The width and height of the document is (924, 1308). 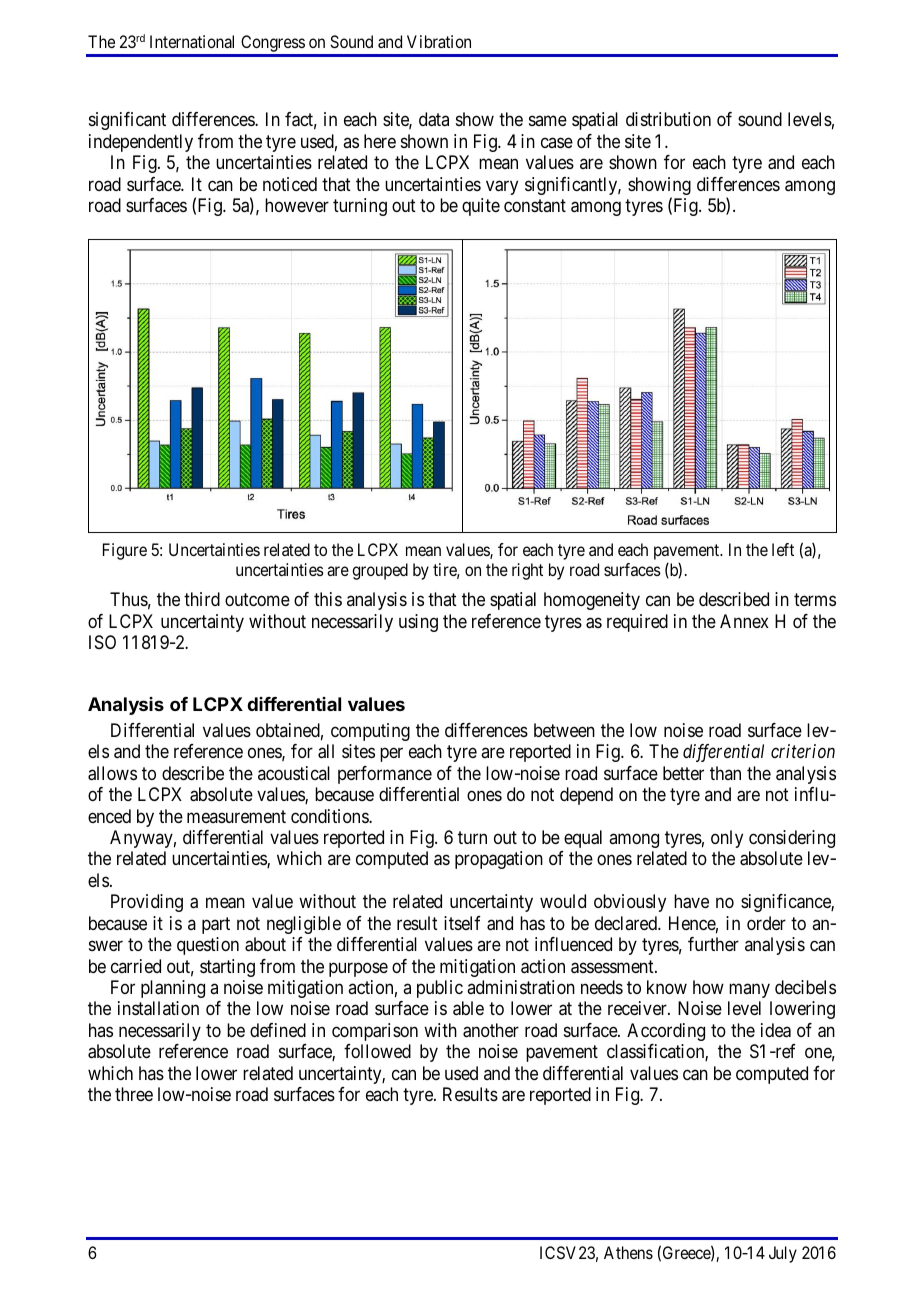 What do you see at coordinates (499, 860) in the document?
I see `propagation` at bounding box center [499, 860].
